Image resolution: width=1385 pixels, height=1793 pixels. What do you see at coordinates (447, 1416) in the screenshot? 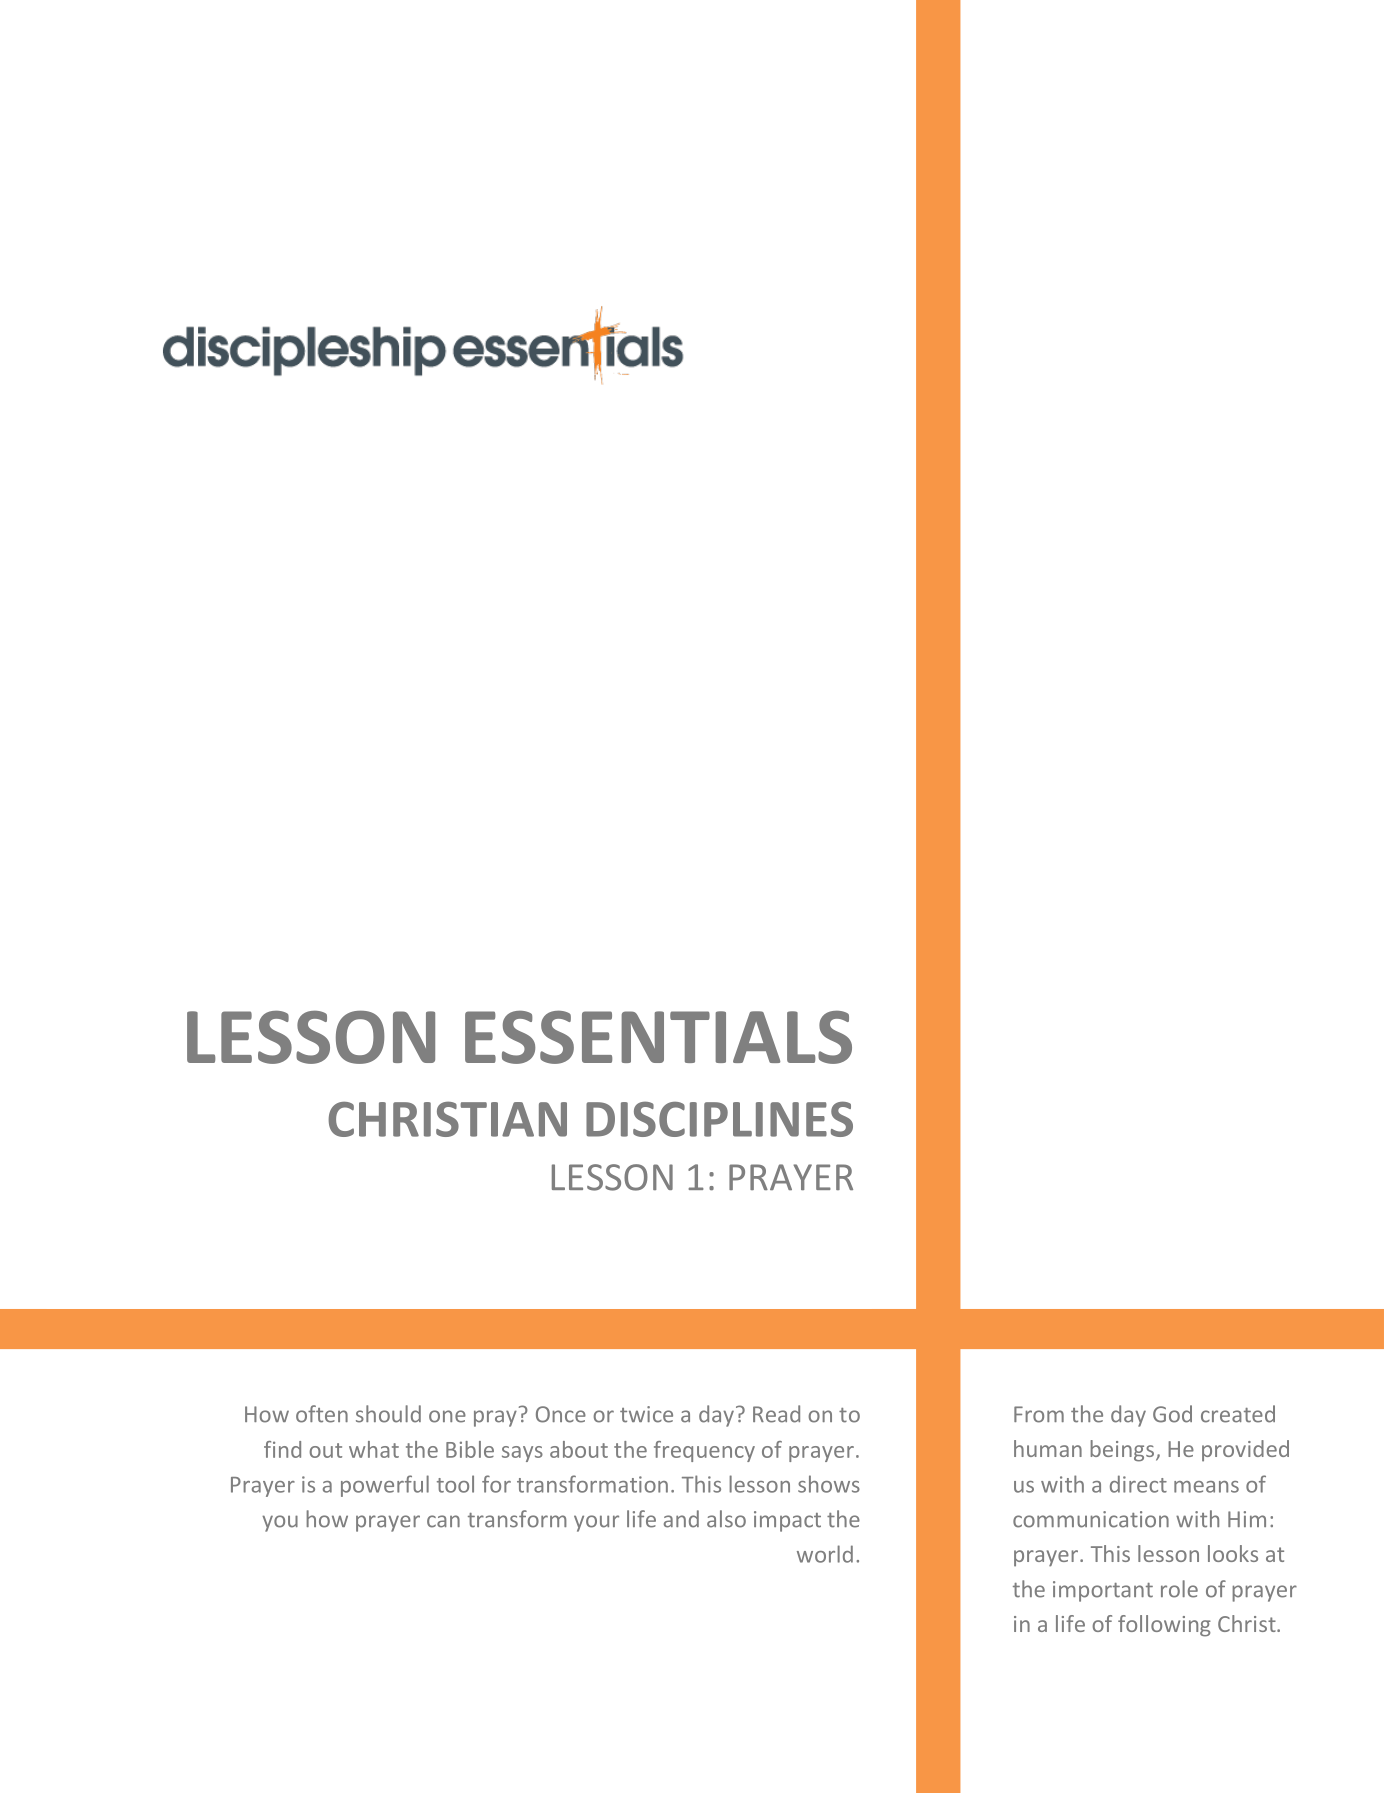
I see `one` at bounding box center [447, 1416].
